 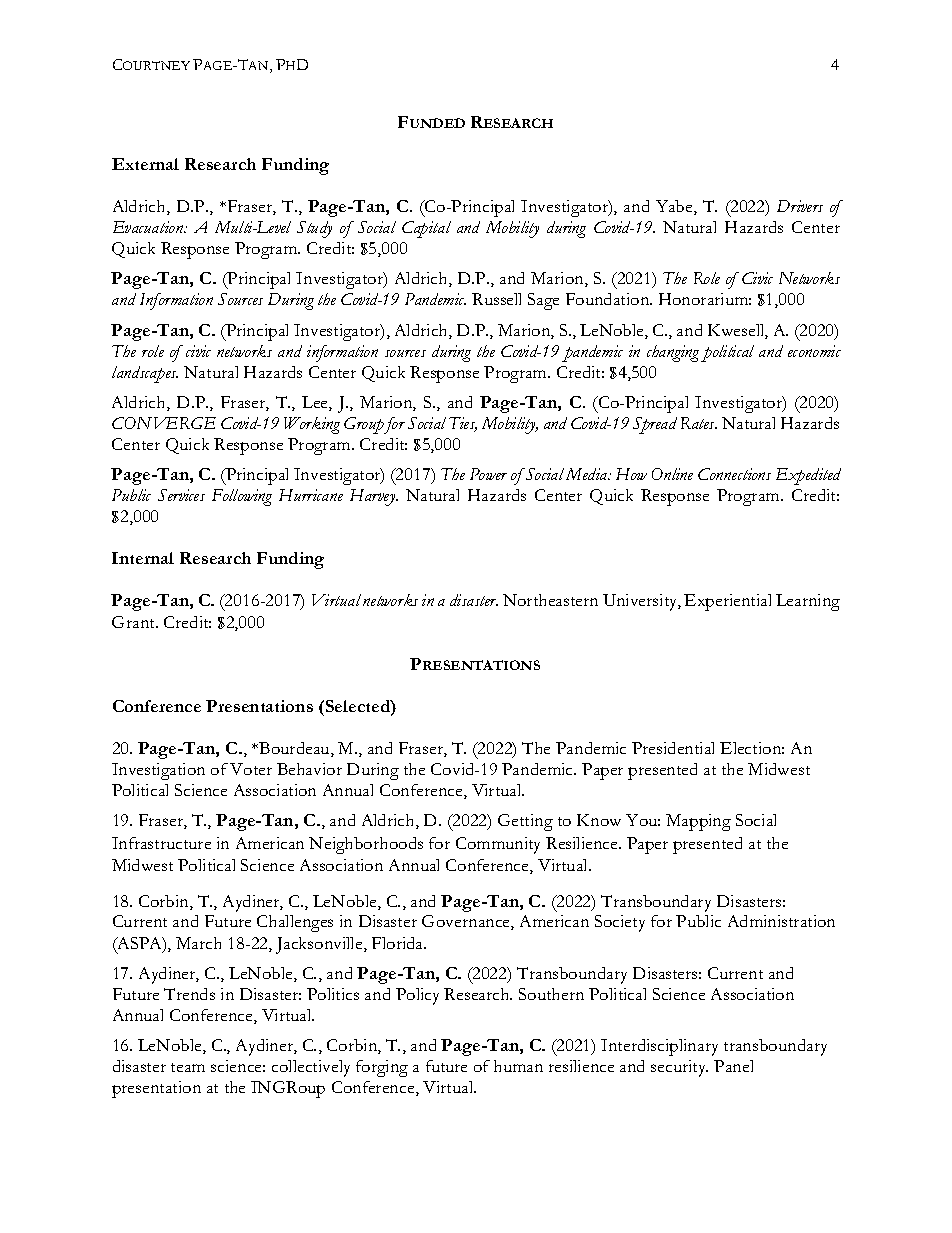 I want to click on Infrastructure, so click(x=161, y=843).
